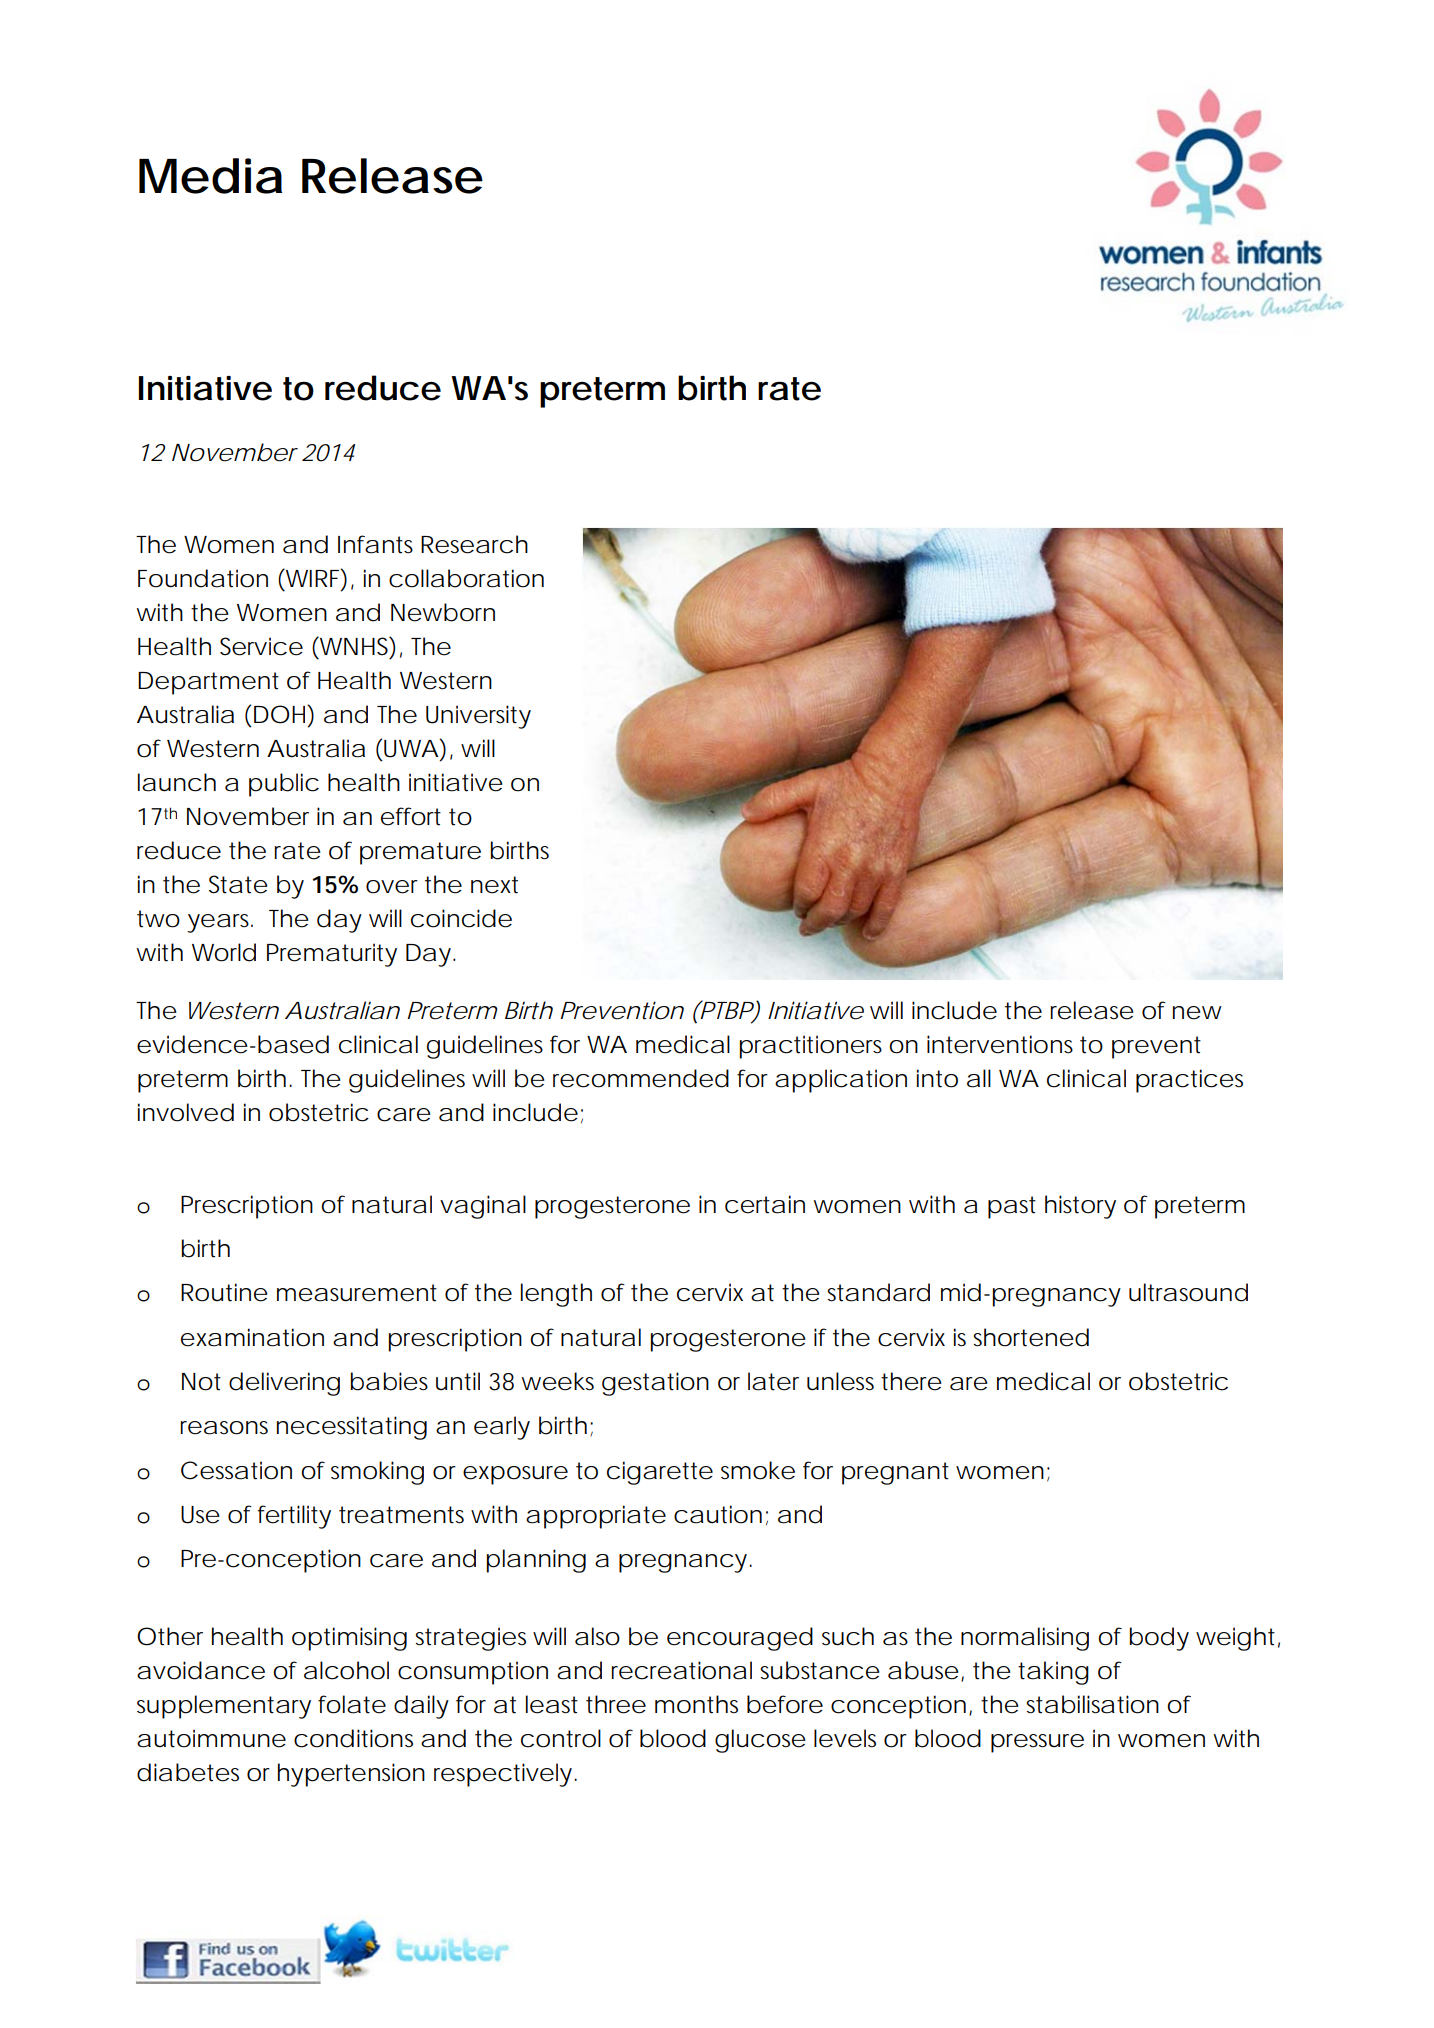  I want to click on pregnant, so click(895, 1473).
